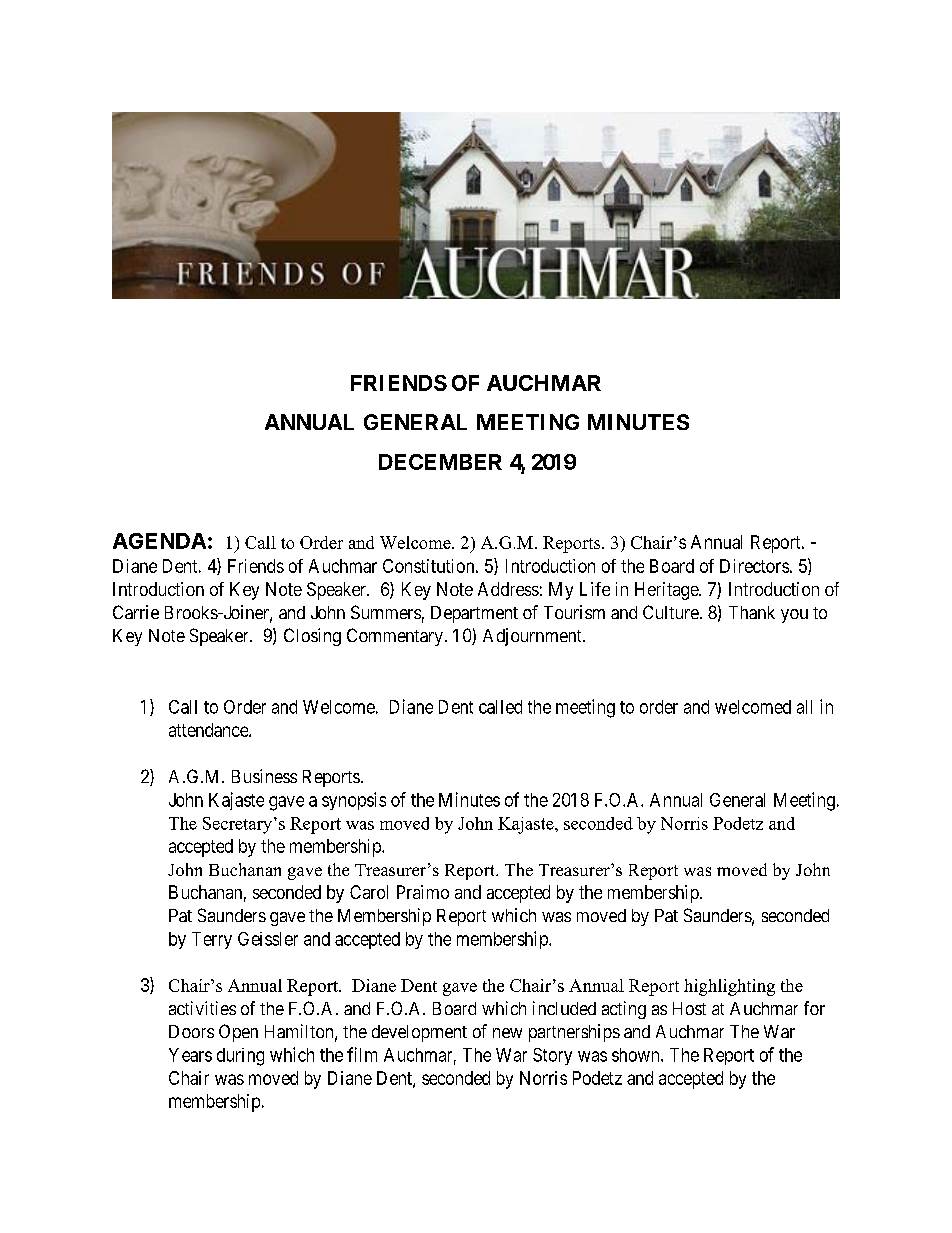 This screenshot has width=952, height=1233. What do you see at coordinates (794, 616) in the screenshot?
I see `you` at bounding box center [794, 616].
